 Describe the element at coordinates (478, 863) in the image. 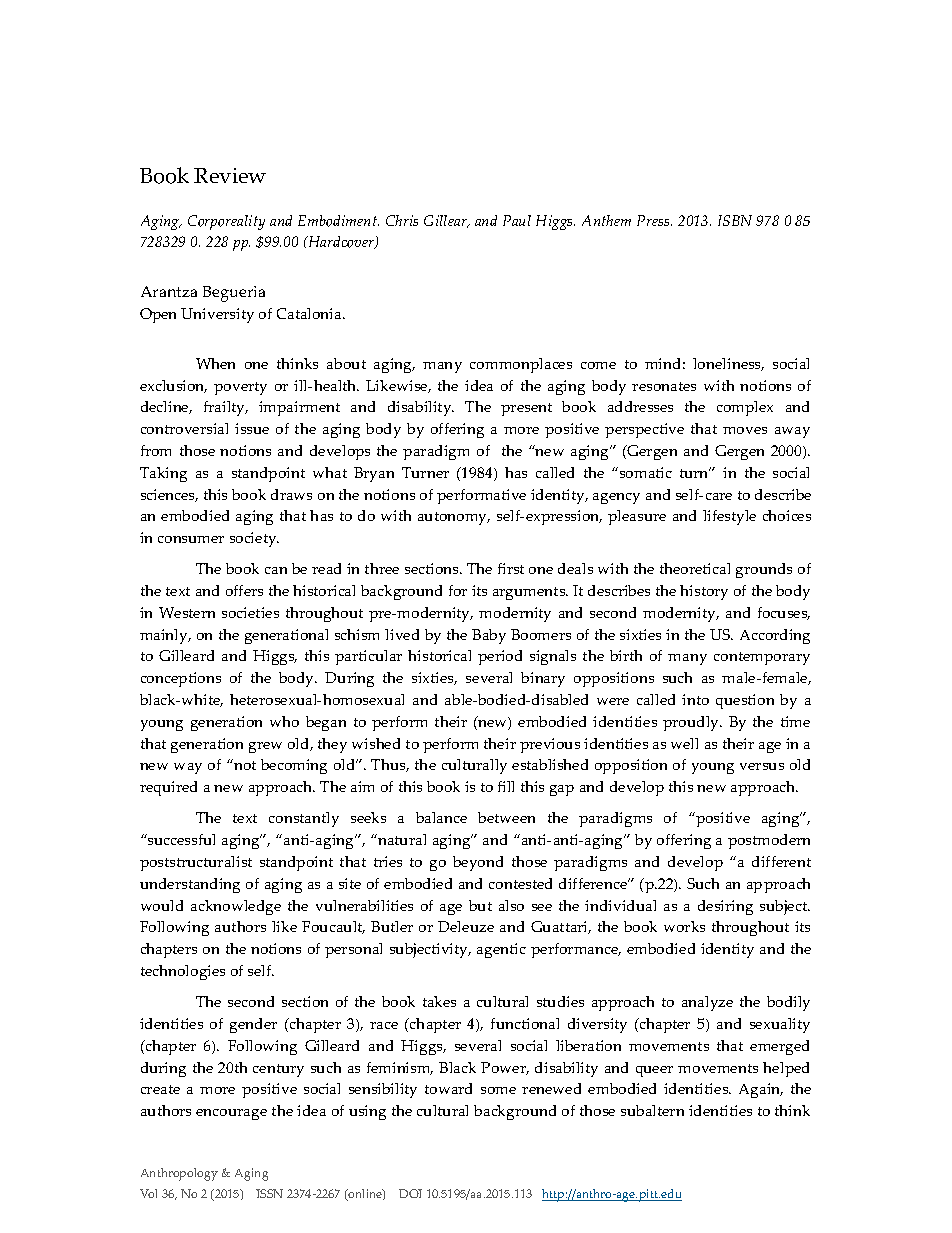

I see `beyond` at that location.
